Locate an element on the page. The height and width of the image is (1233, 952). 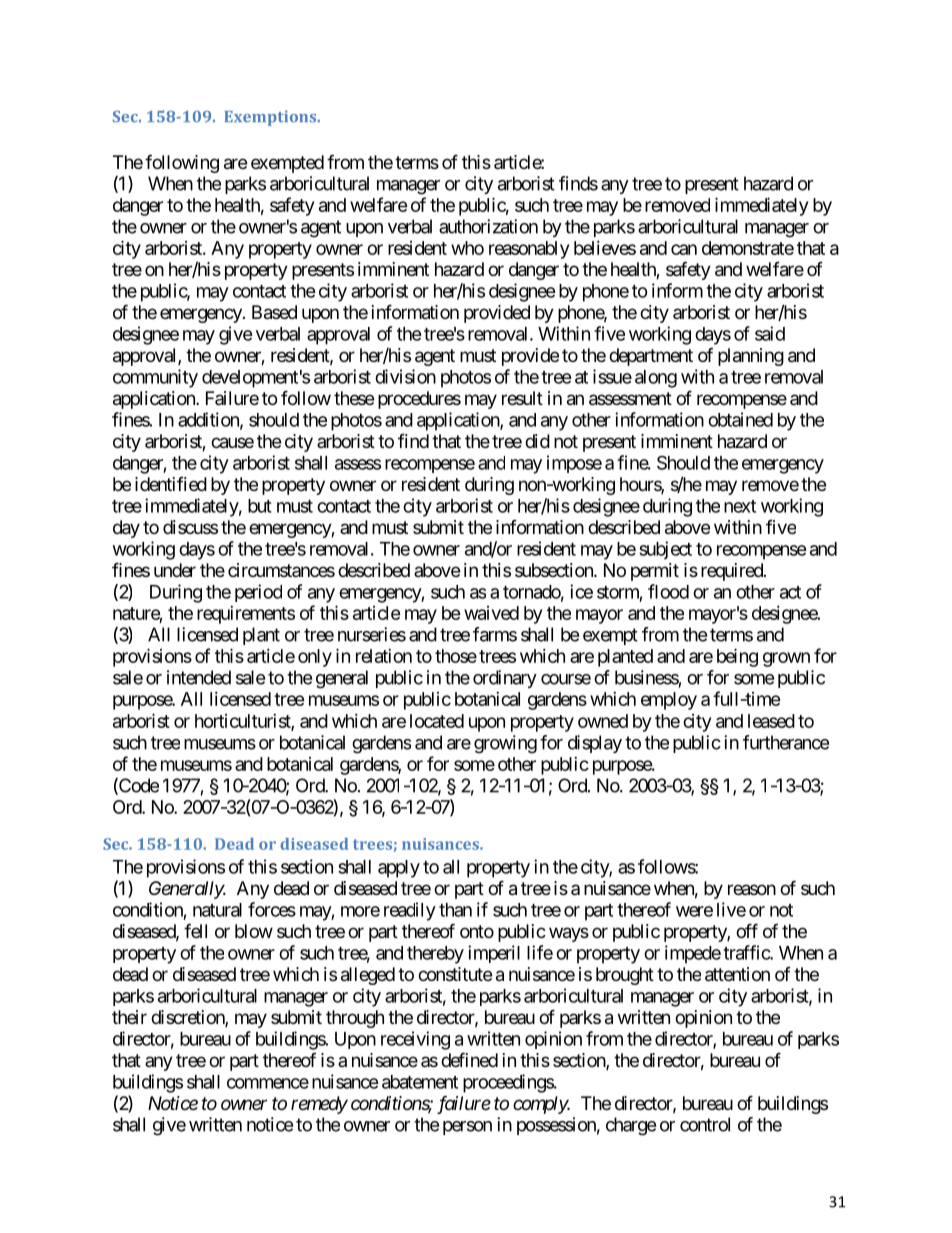
person is located at coordinates (467, 1128).
